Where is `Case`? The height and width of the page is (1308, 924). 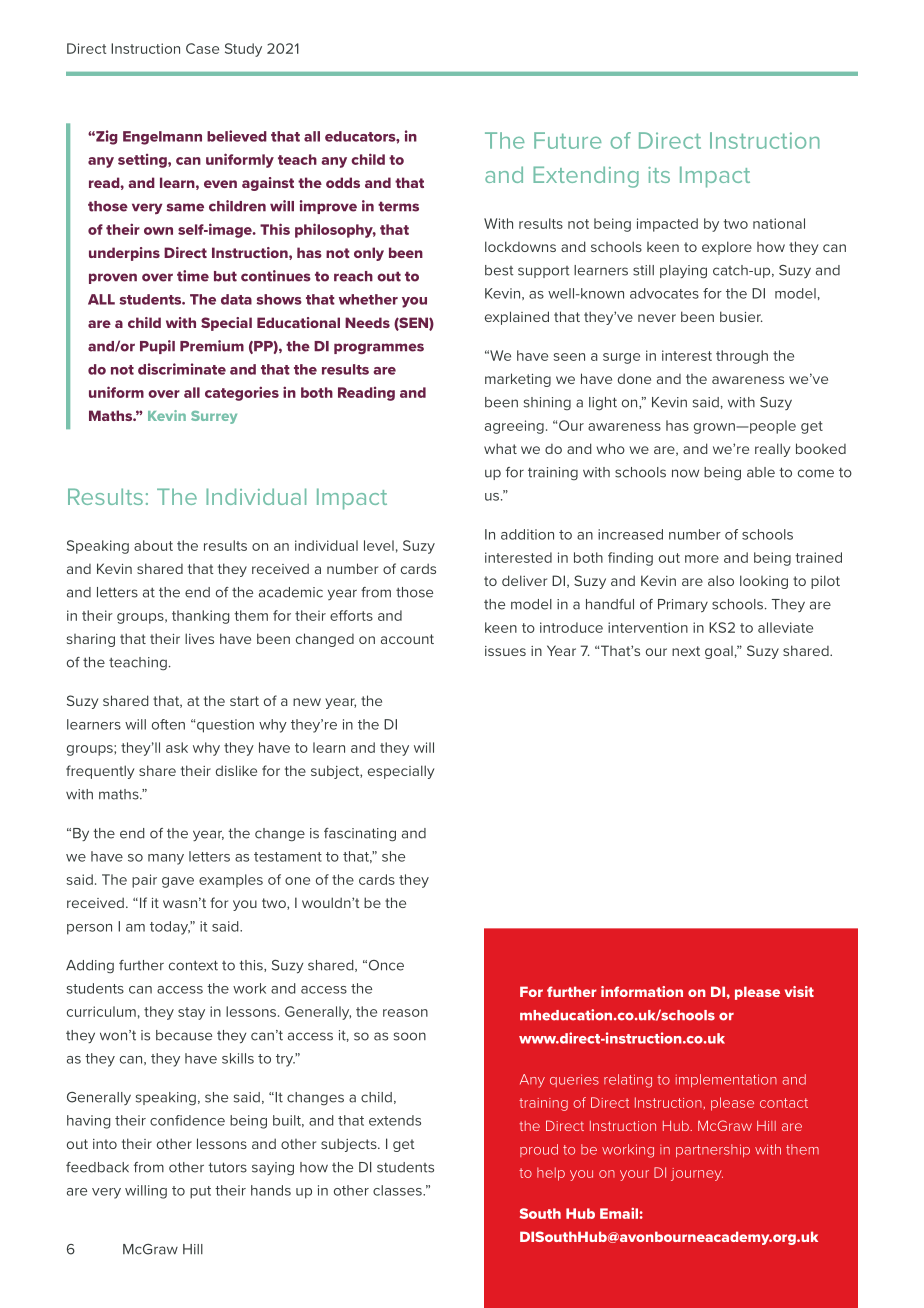
Case is located at coordinates (202, 48).
